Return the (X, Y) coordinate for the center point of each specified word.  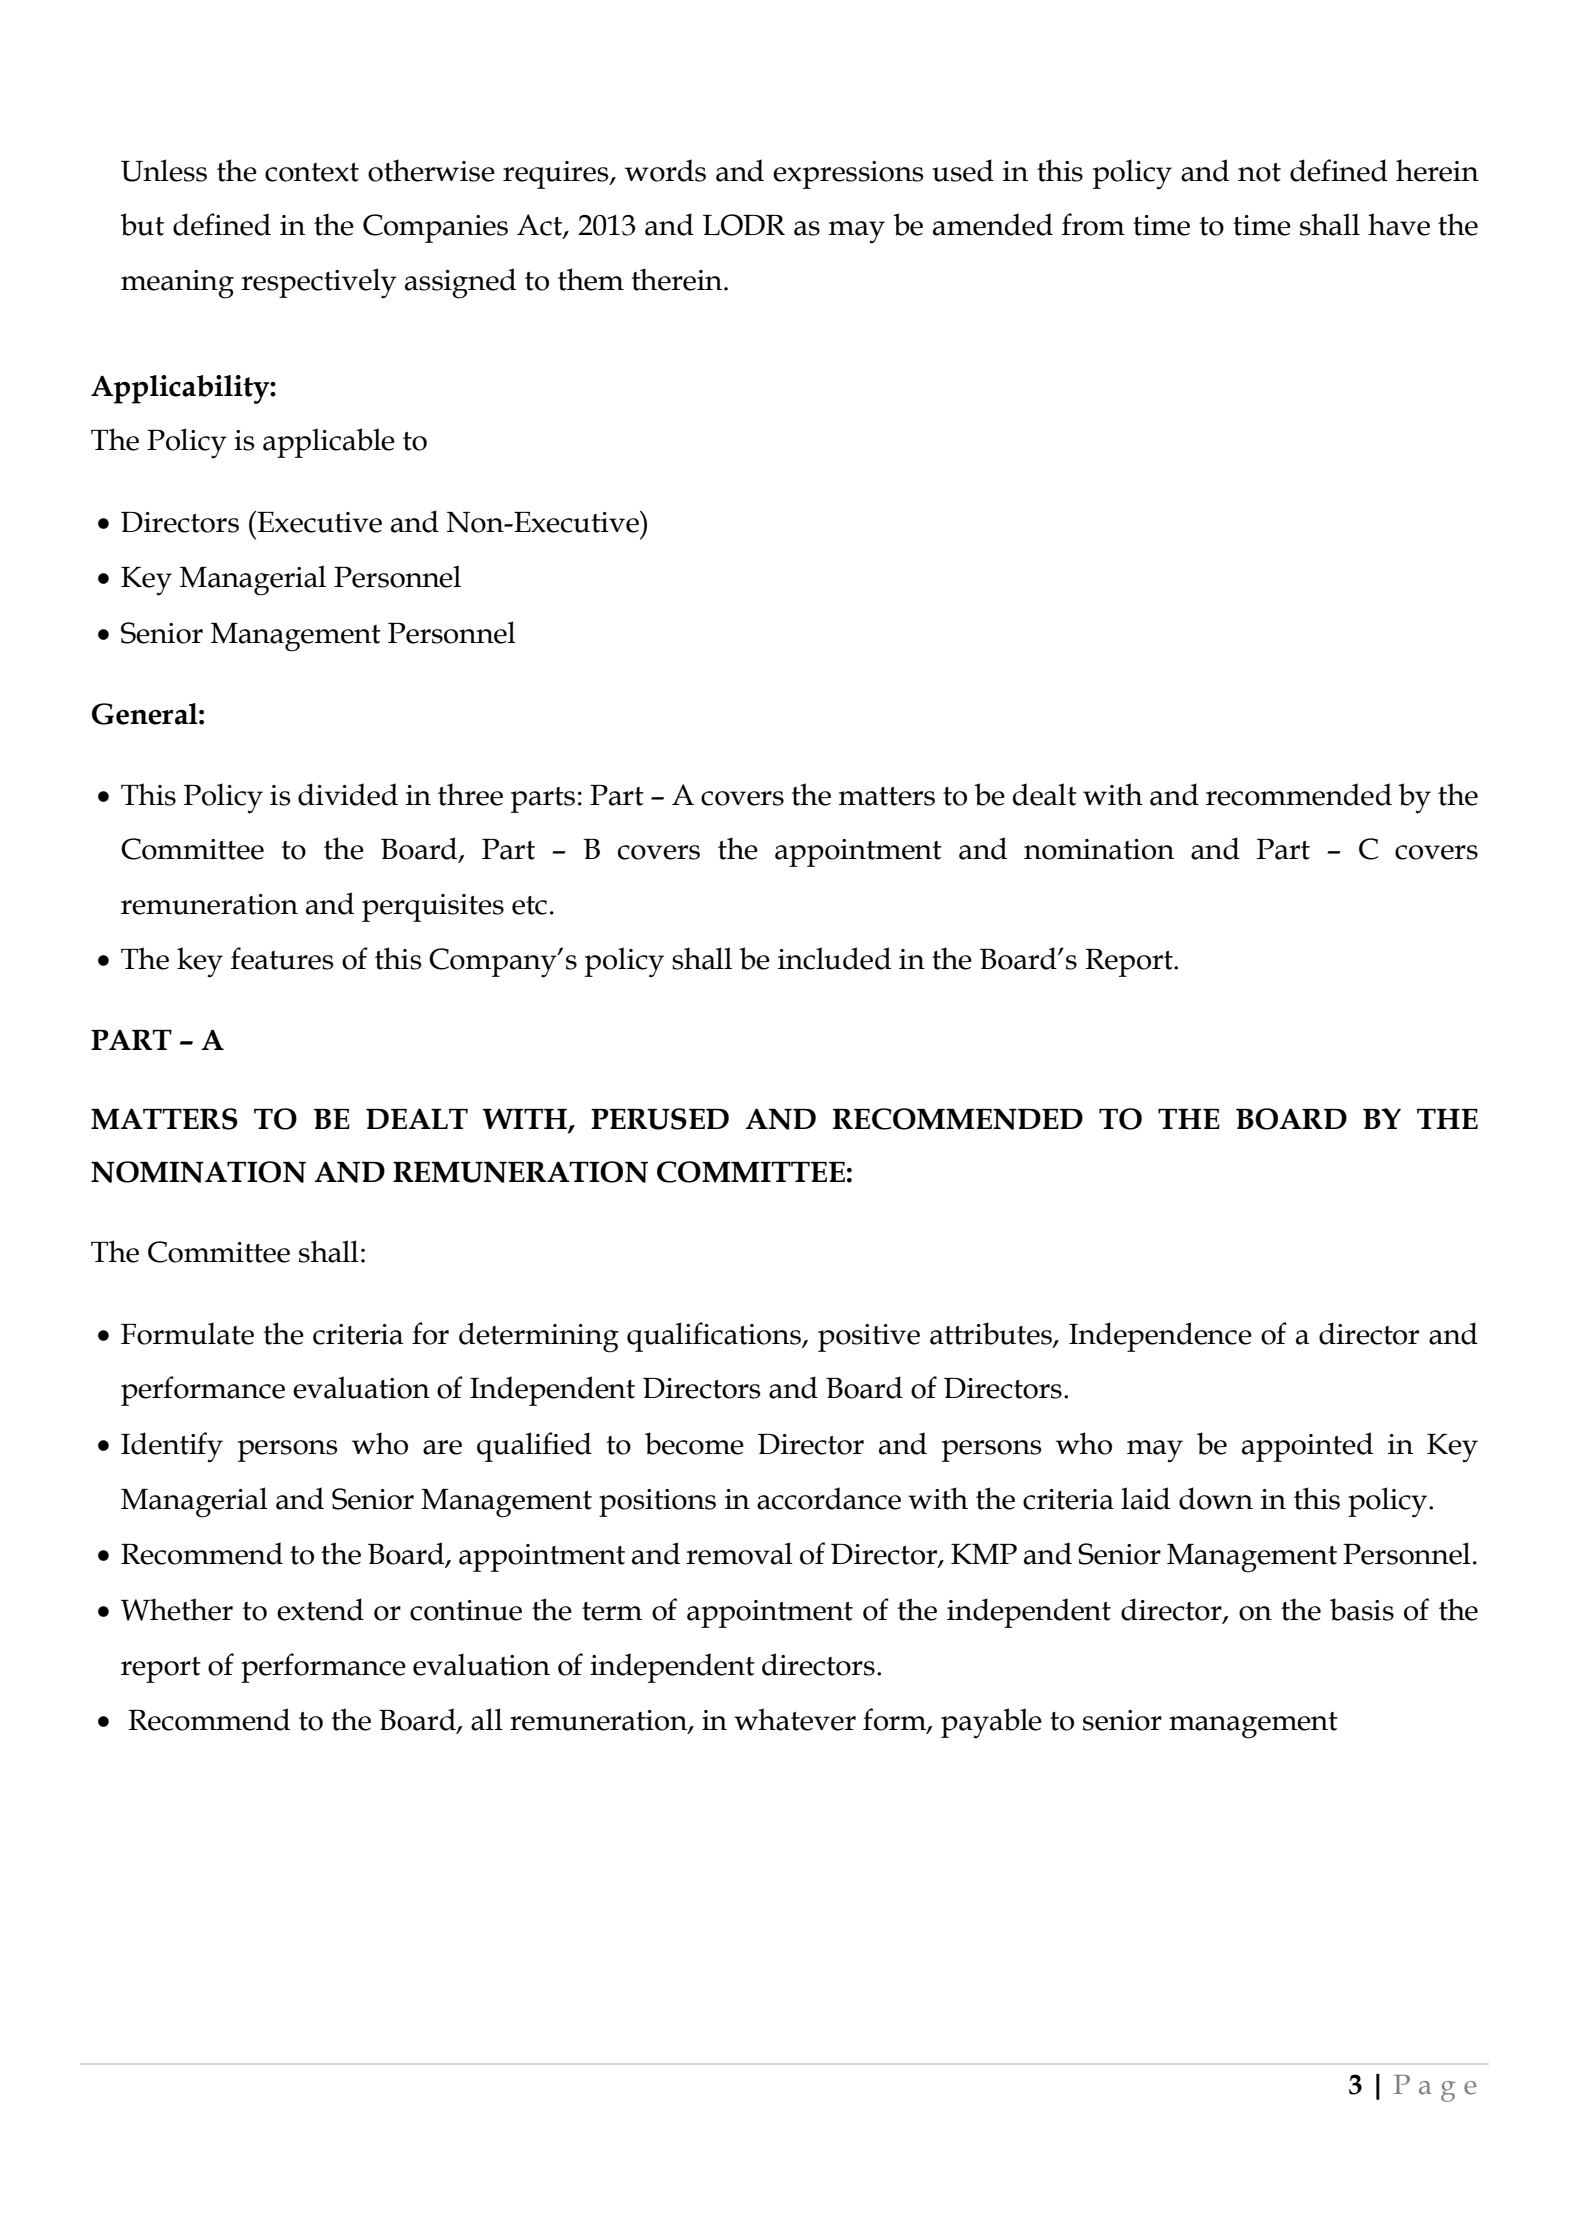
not (1259, 172)
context (312, 172)
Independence (1160, 1337)
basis (1362, 1609)
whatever (795, 1719)
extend (320, 1609)
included (834, 958)
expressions (848, 175)
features (282, 958)
